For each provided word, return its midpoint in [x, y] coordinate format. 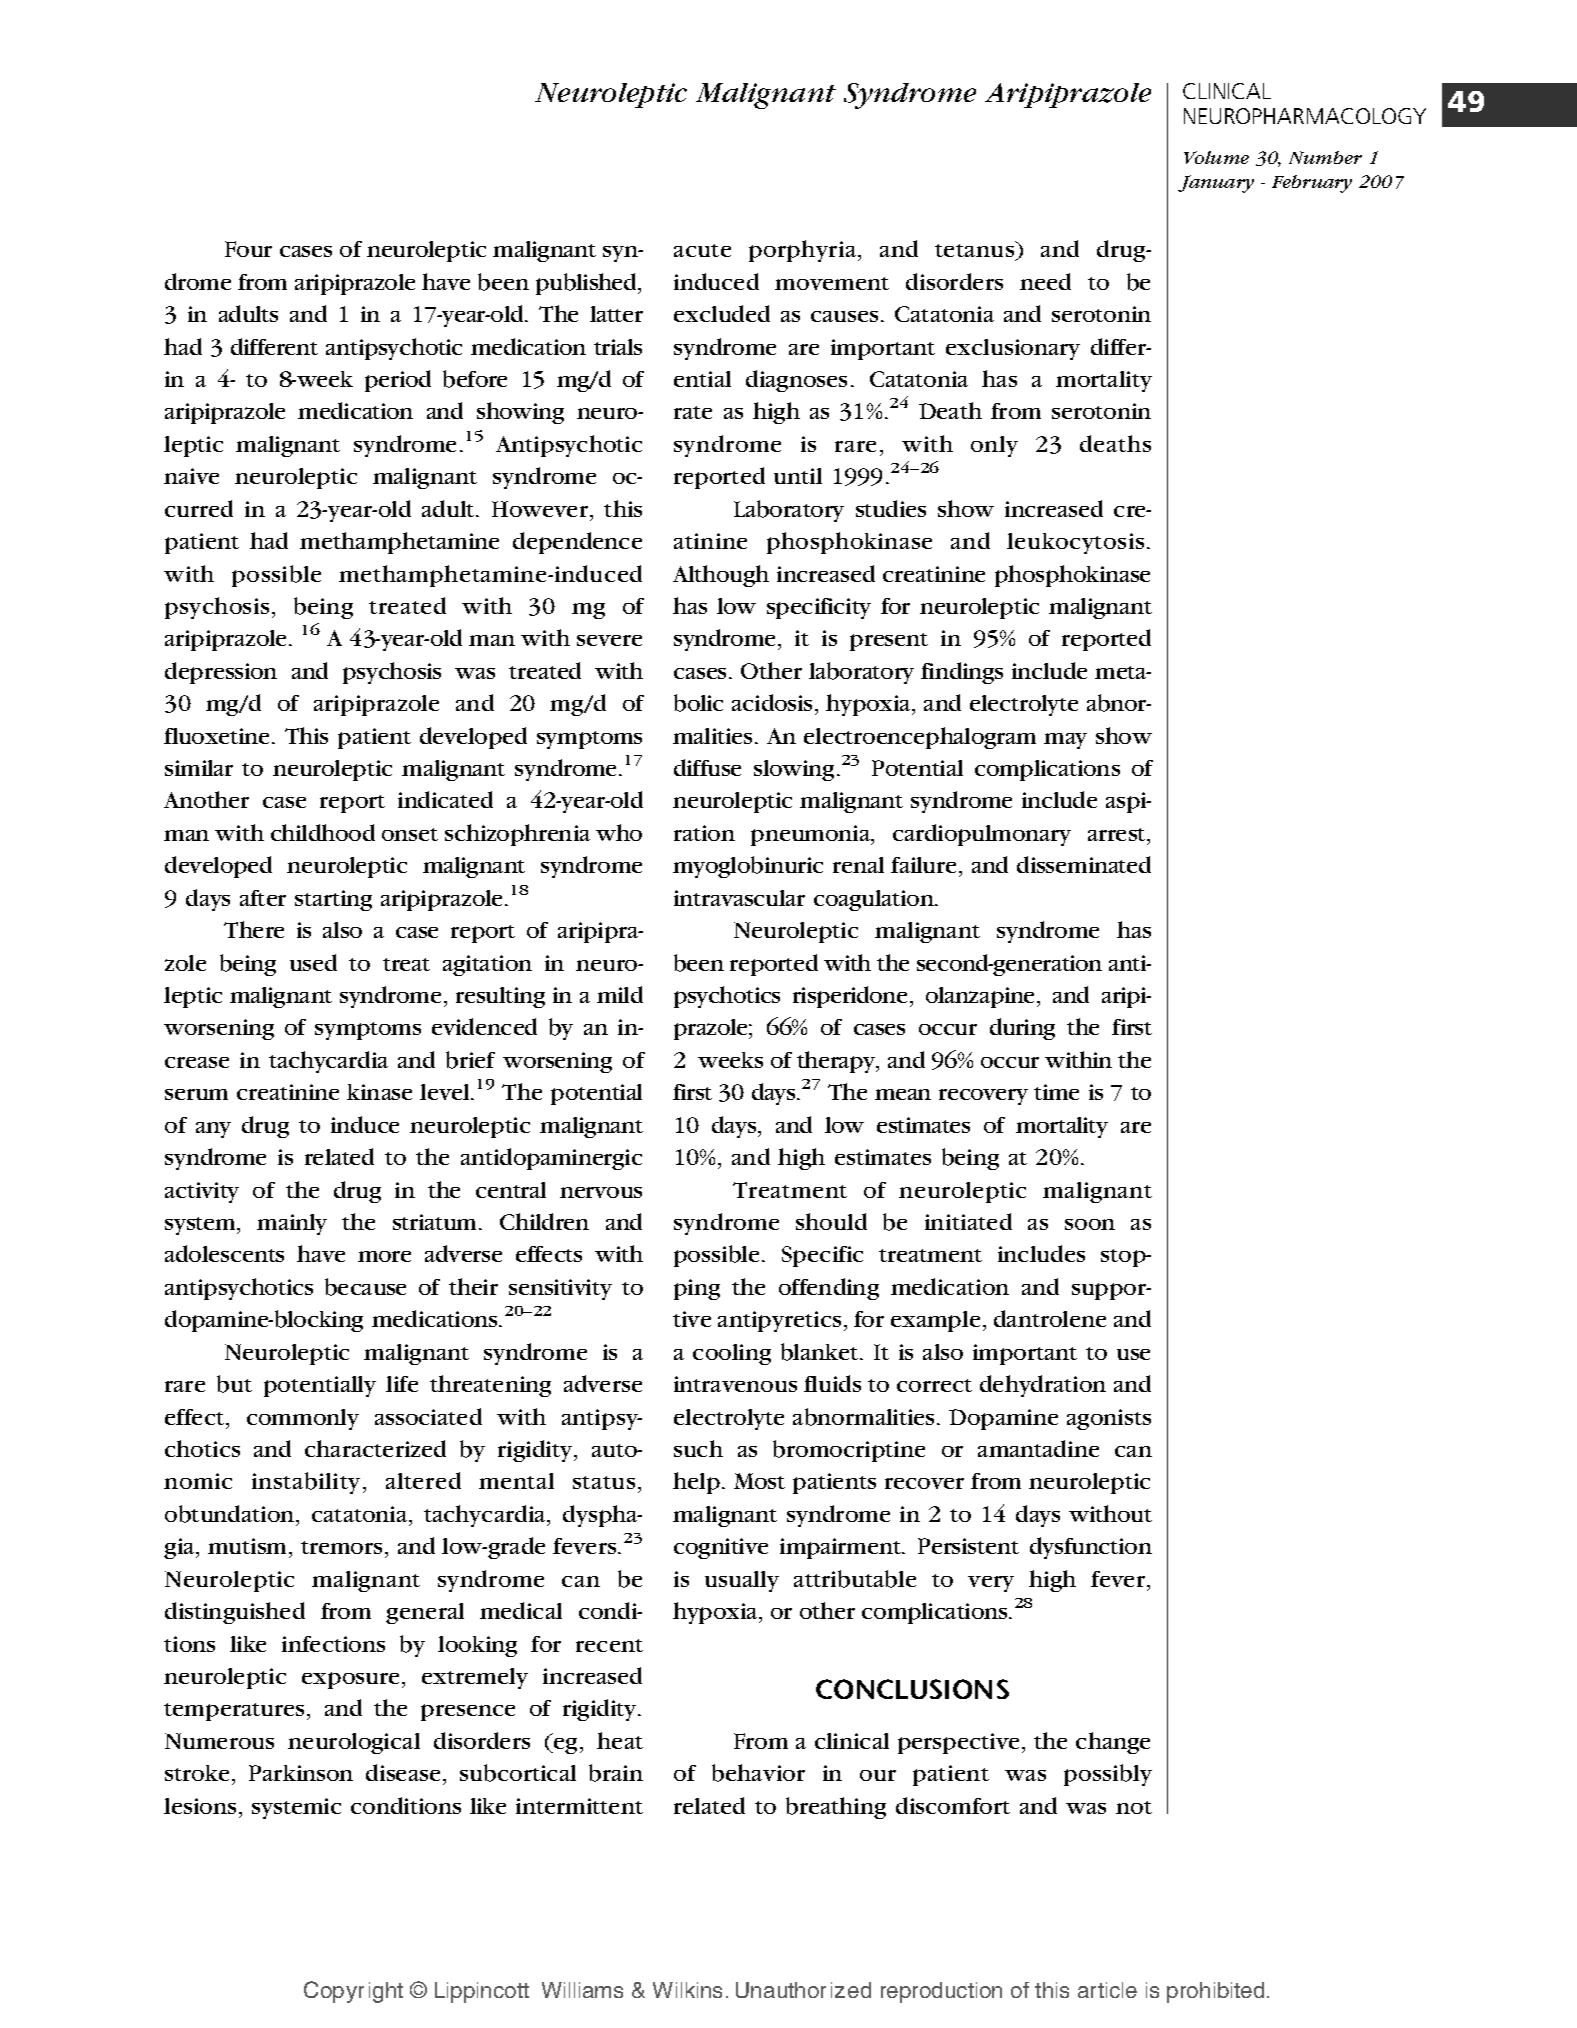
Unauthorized [803, 1990]
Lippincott [482, 1992]
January [1216, 184]
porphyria [804, 251]
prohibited [1215, 1992]
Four [248, 249]
